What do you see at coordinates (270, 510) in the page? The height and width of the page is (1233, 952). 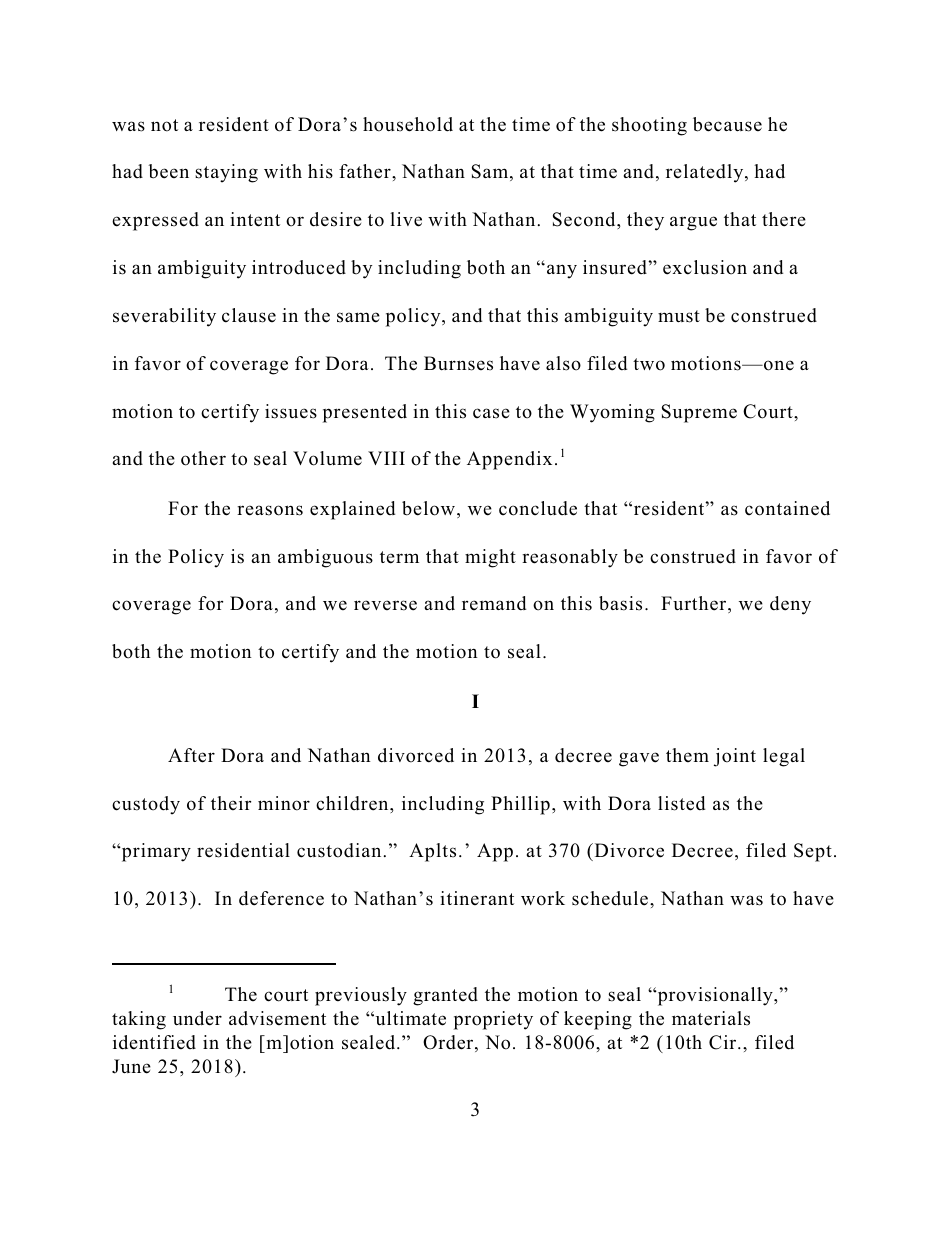 I see `reasons` at bounding box center [270, 510].
